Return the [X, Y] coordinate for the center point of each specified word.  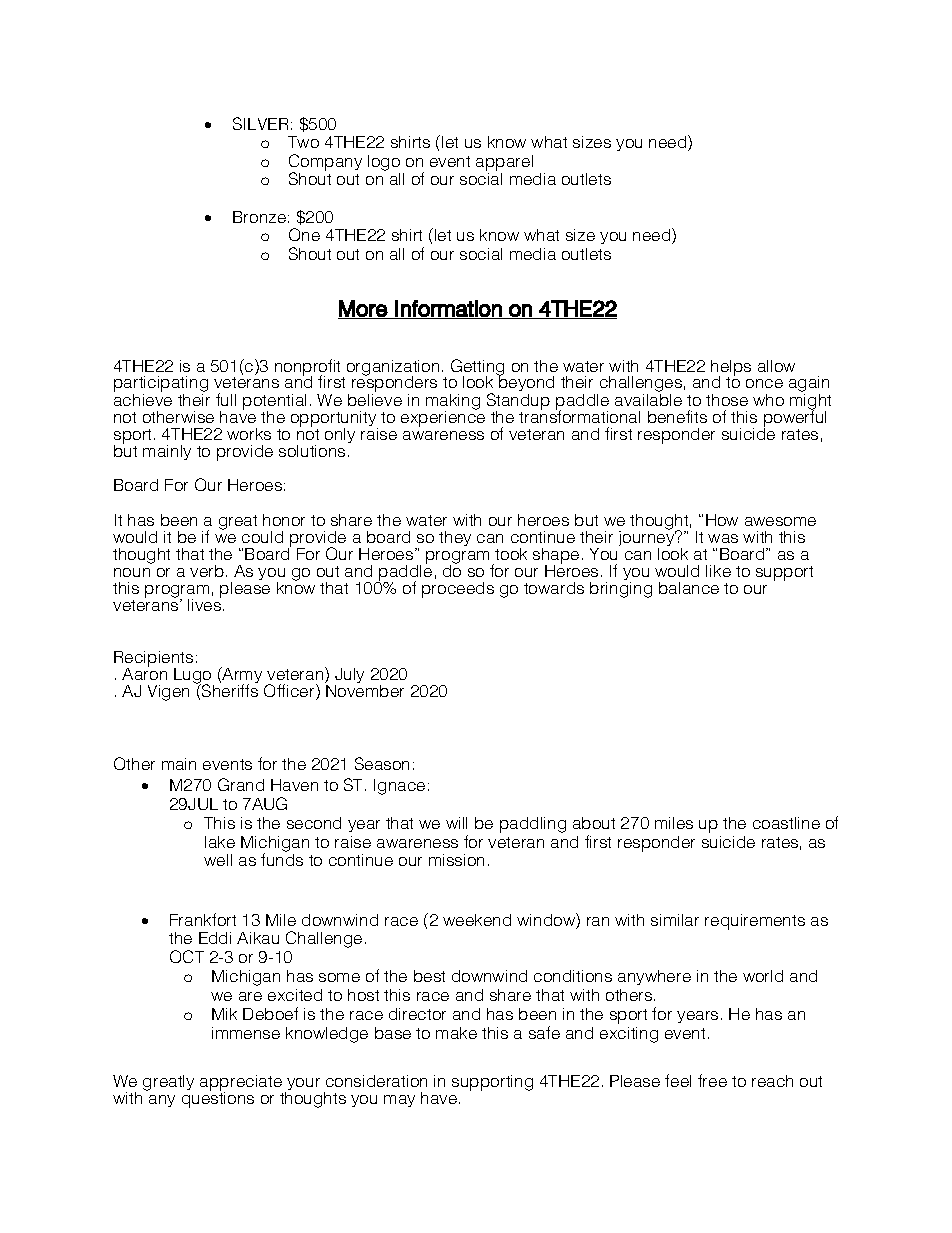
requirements [755, 922]
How [722, 520]
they [455, 538]
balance [689, 588]
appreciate [241, 1084]
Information [449, 309]
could [262, 537]
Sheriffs [229, 689]
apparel [504, 163]
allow [776, 366]
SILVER [260, 123]
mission [456, 860]
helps [731, 369]
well [218, 860]
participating [161, 385]
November [364, 689]
